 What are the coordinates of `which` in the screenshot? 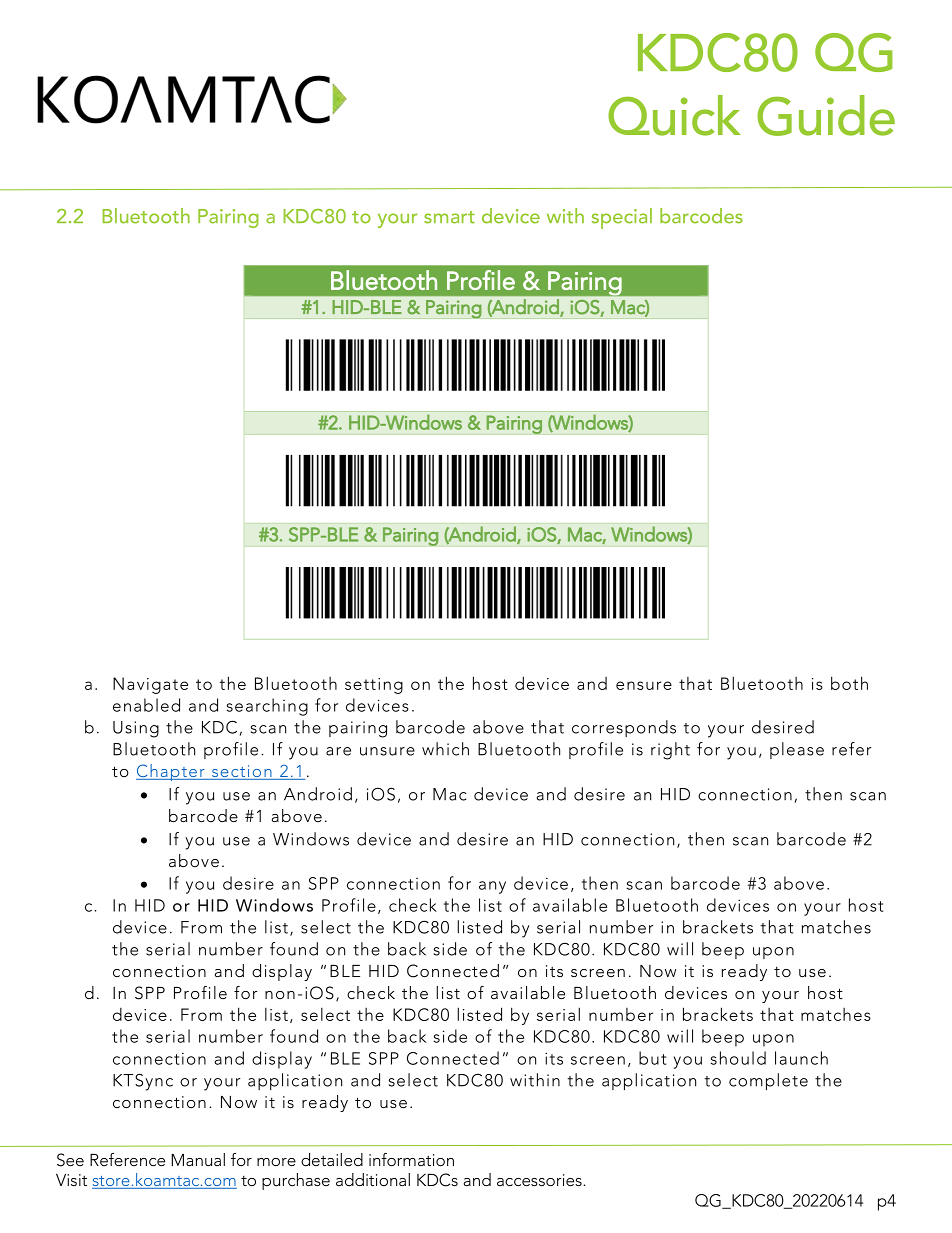 It's located at (445, 749).
